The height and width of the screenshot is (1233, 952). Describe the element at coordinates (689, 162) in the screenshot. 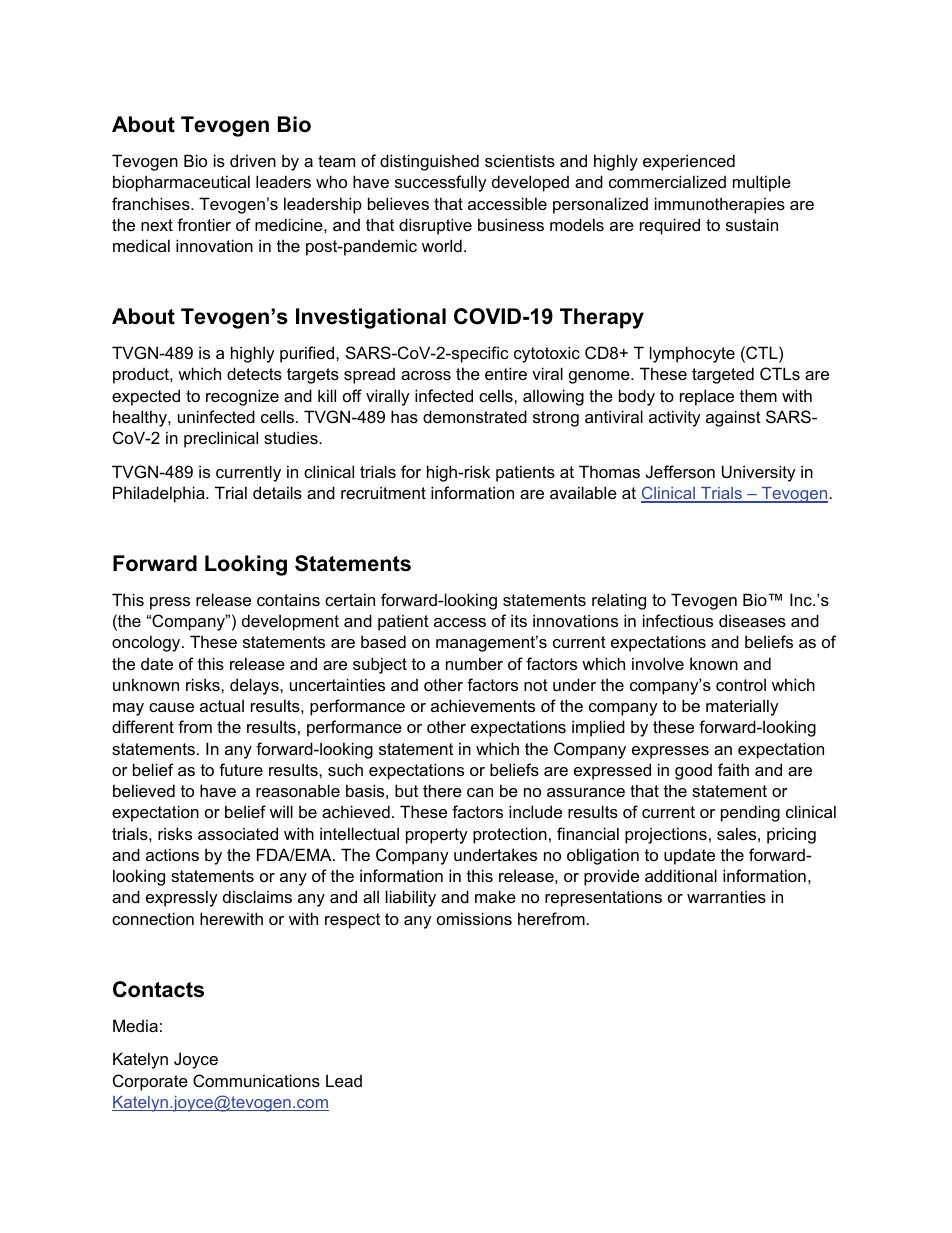

I see `experienced` at that location.
